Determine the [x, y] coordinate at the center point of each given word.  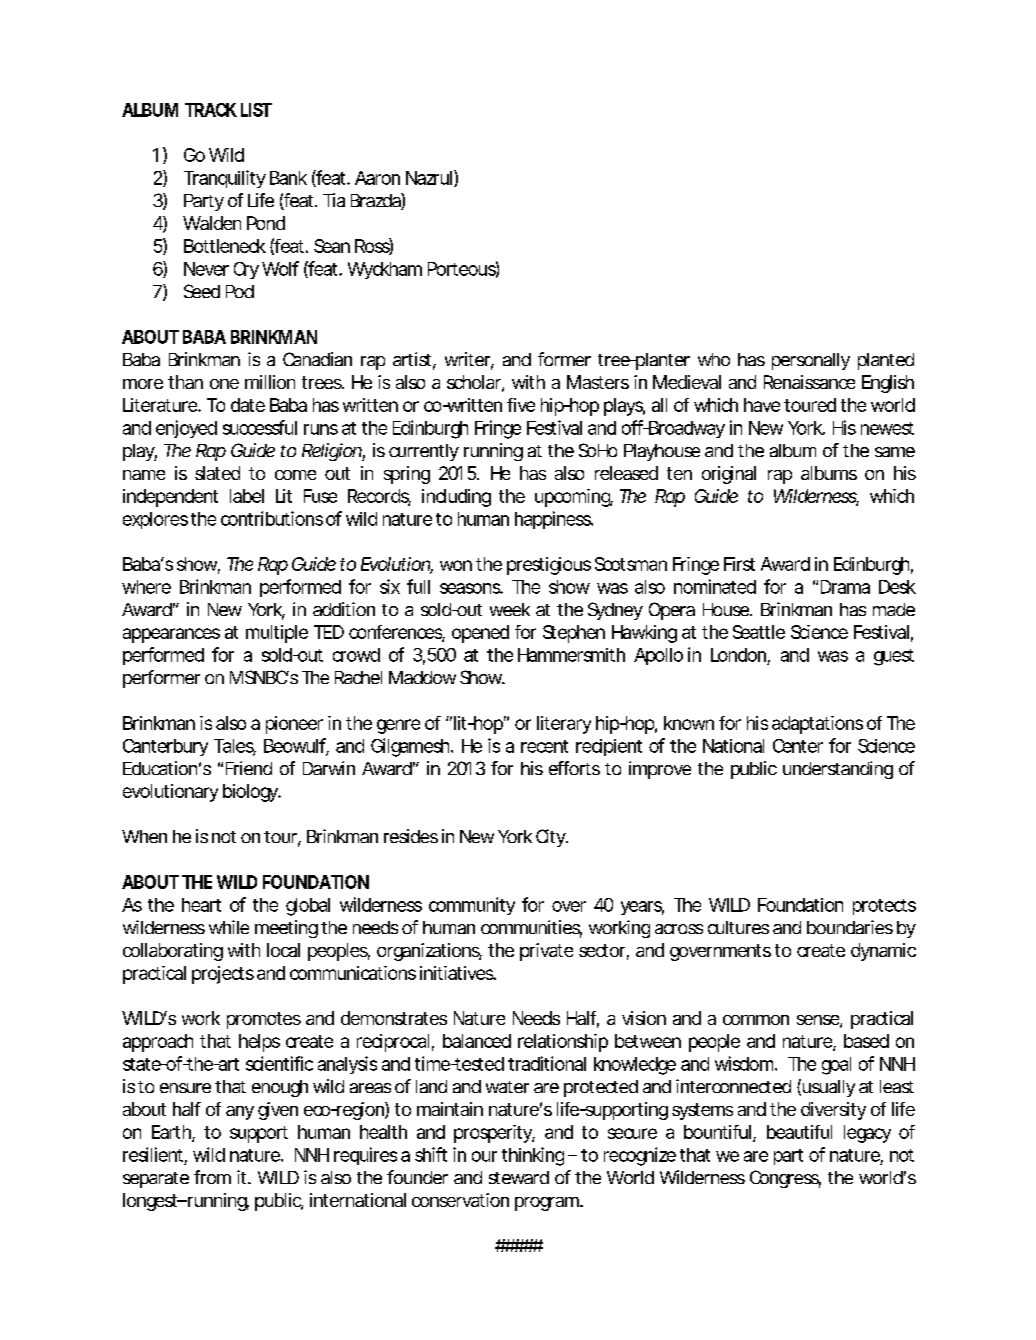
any [240, 1113]
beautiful [799, 1132]
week [510, 609]
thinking [533, 1156]
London [738, 655]
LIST [256, 110]
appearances [171, 635]
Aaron [377, 178]
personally [811, 361]
